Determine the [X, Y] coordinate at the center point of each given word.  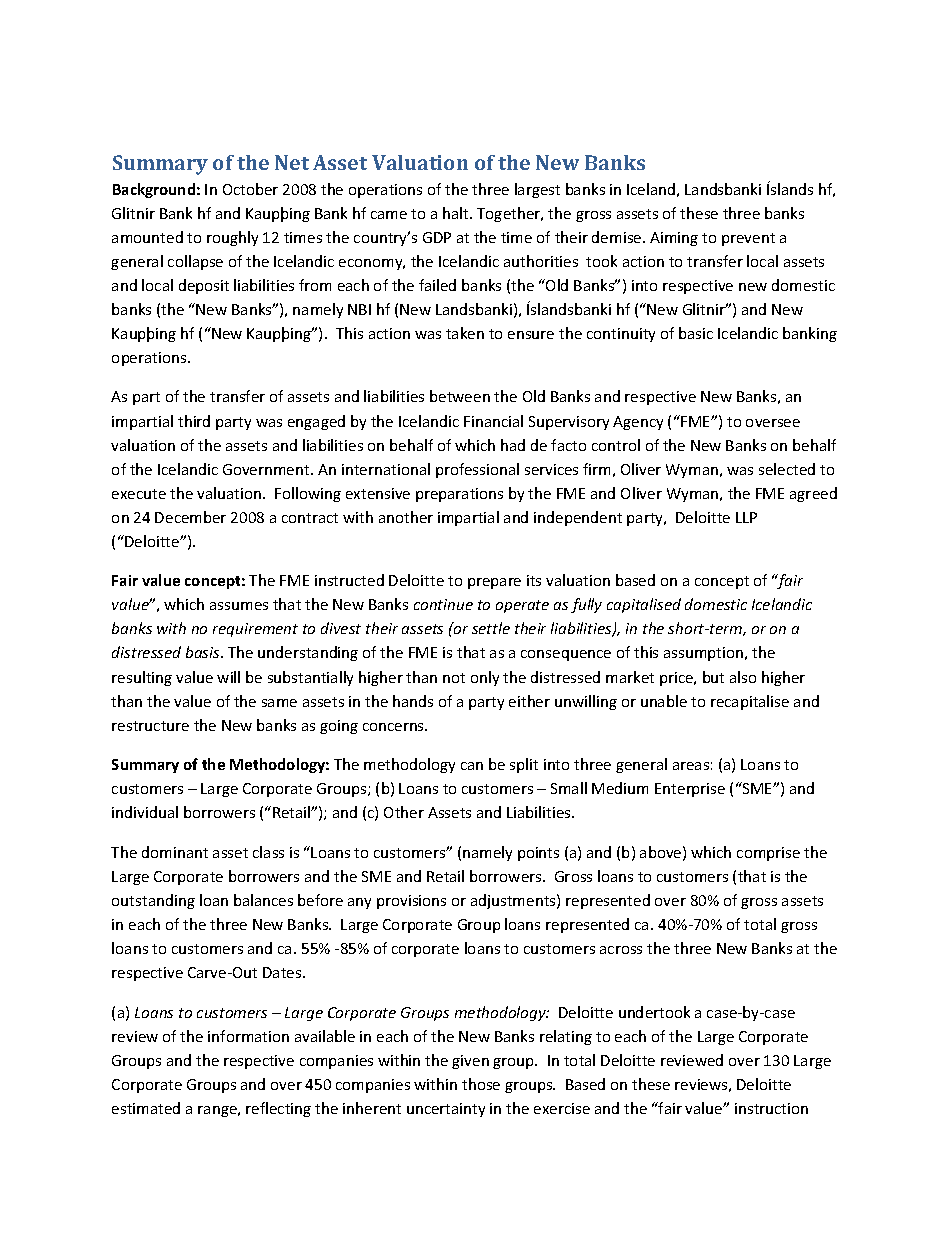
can [472, 766]
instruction [771, 1108]
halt [457, 213]
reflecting [278, 1109]
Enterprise [690, 790]
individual [145, 812]
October [250, 189]
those [481, 1084]
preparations [459, 495]
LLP [746, 517]
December [190, 517]
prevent [748, 239]
